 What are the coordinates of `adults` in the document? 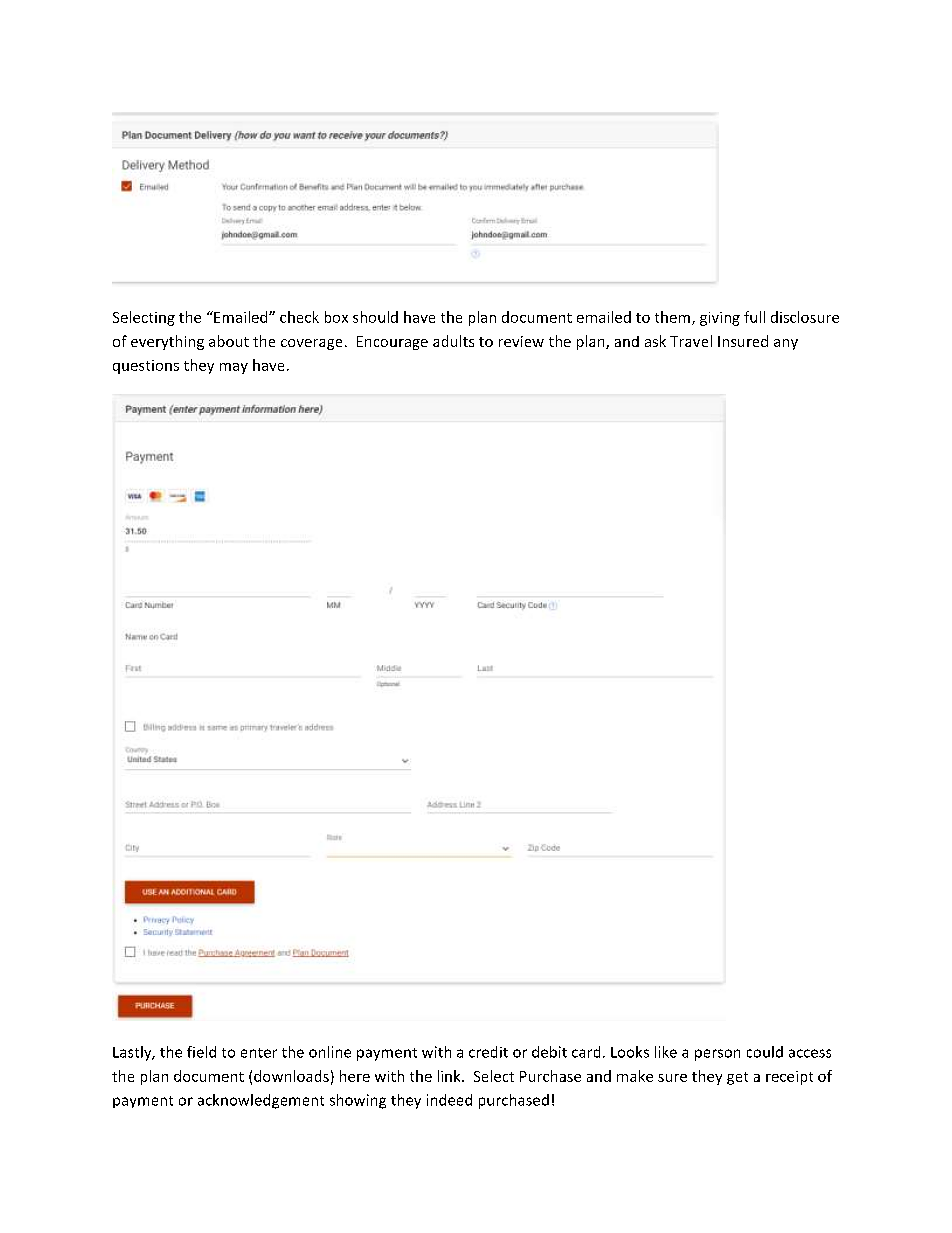 It's located at (453, 341).
